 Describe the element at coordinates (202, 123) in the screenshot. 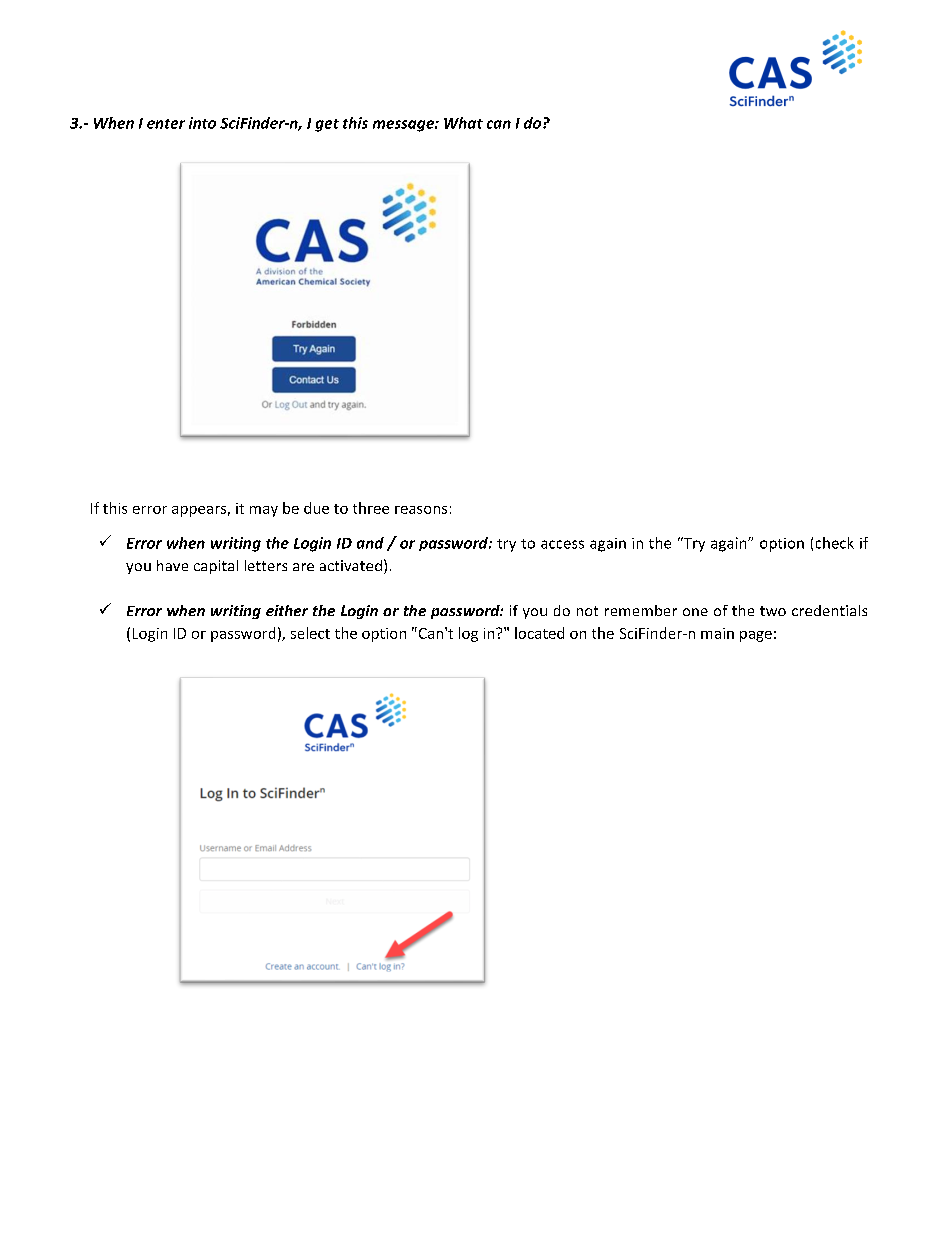

I see `into` at that location.
